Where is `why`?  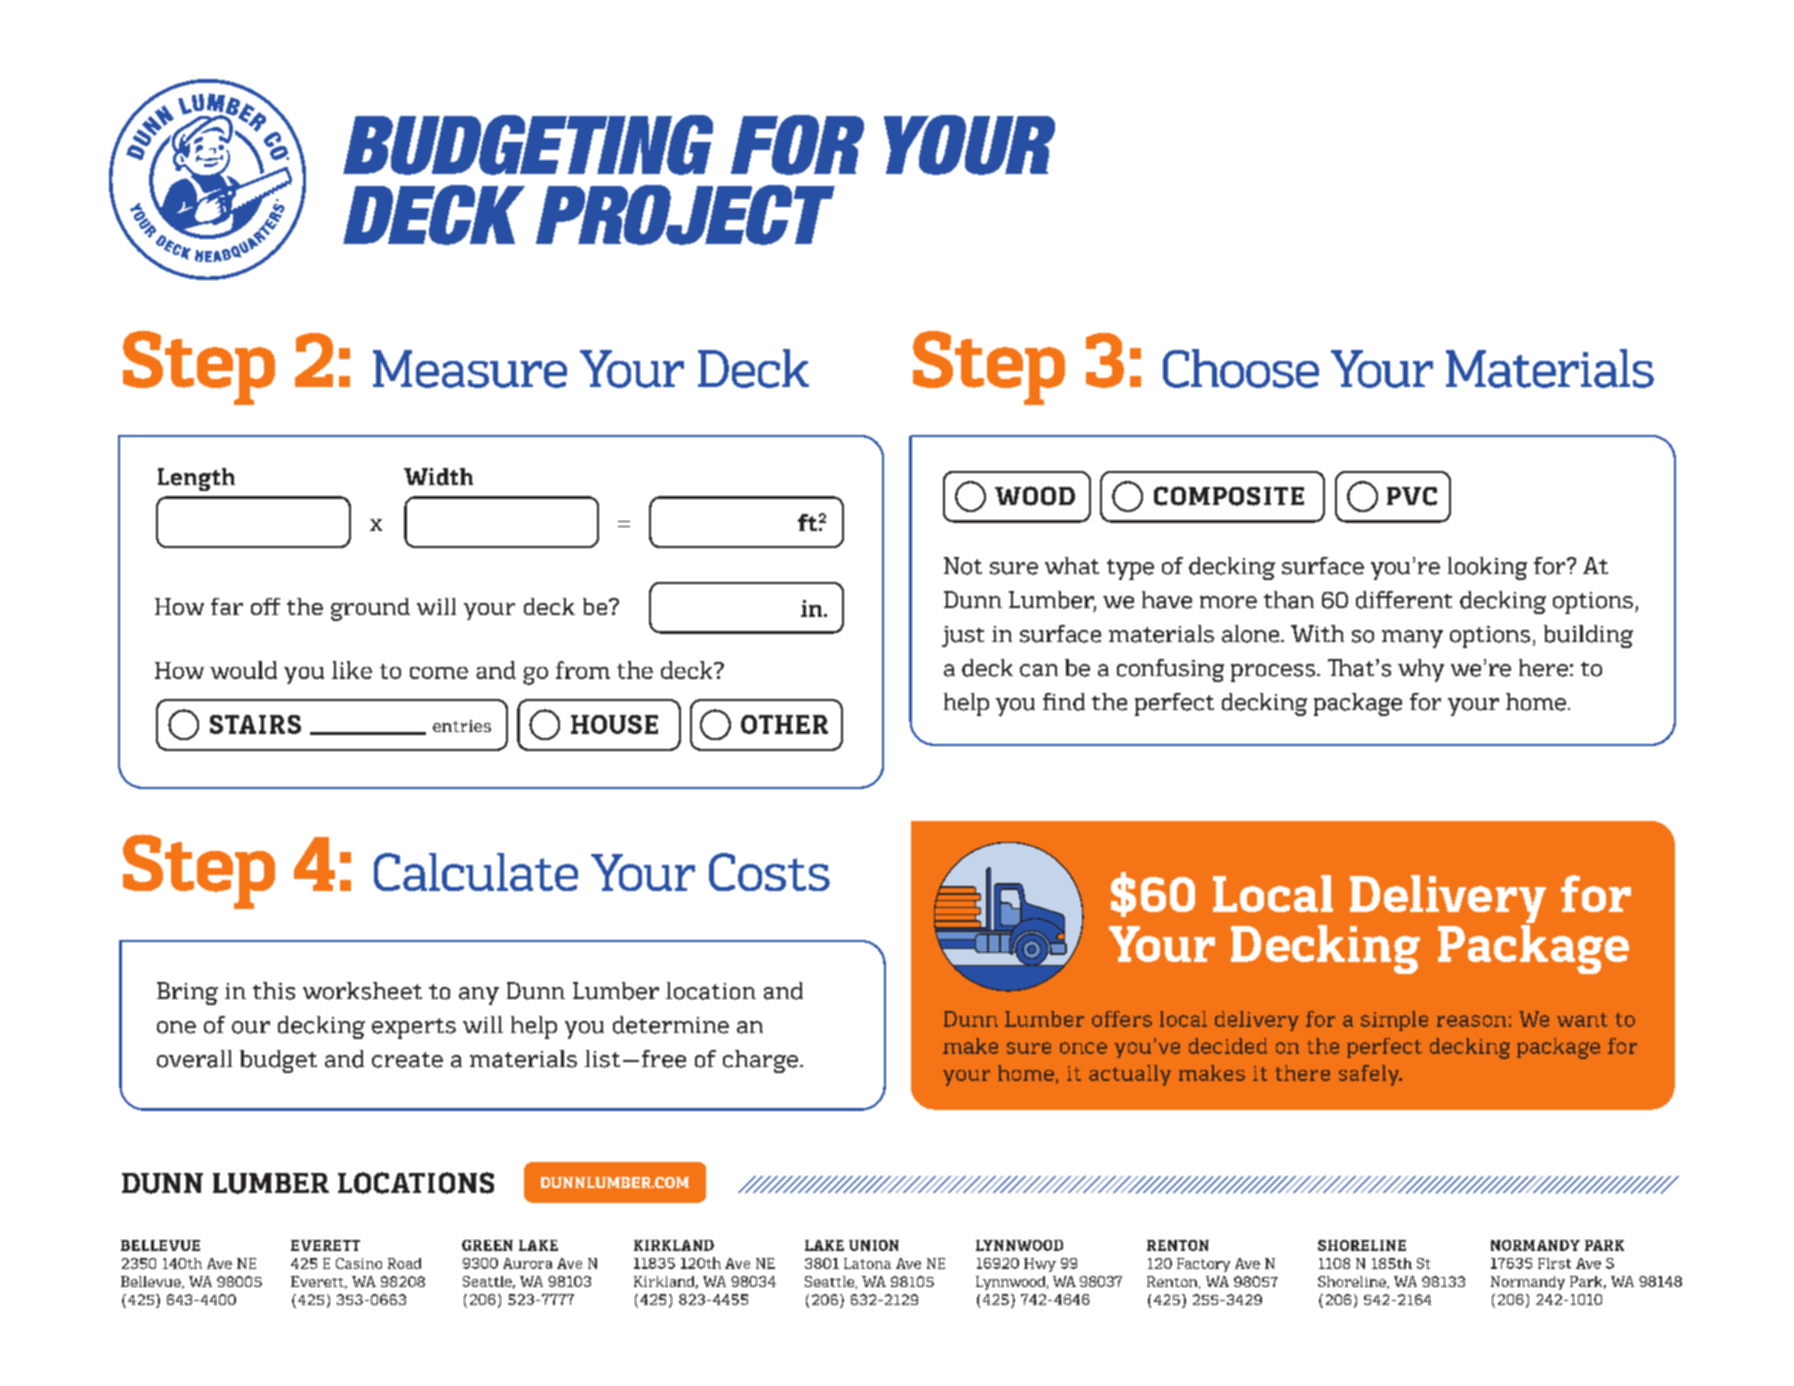
why is located at coordinates (1421, 670).
